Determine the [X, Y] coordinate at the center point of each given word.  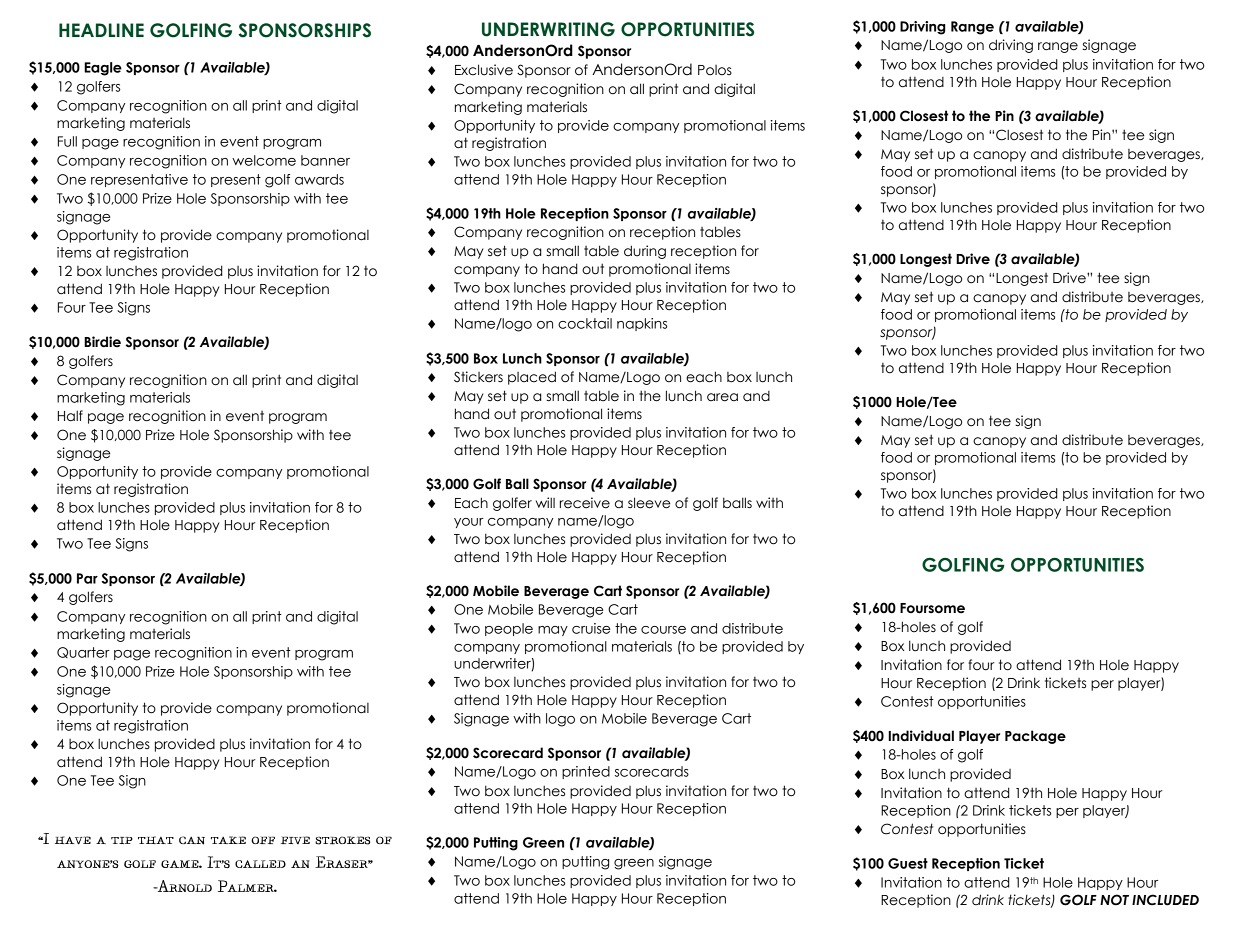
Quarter [83, 652]
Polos [715, 70]
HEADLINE [101, 30]
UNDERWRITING [548, 29]
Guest [908, 863]
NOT [1114, 900]
